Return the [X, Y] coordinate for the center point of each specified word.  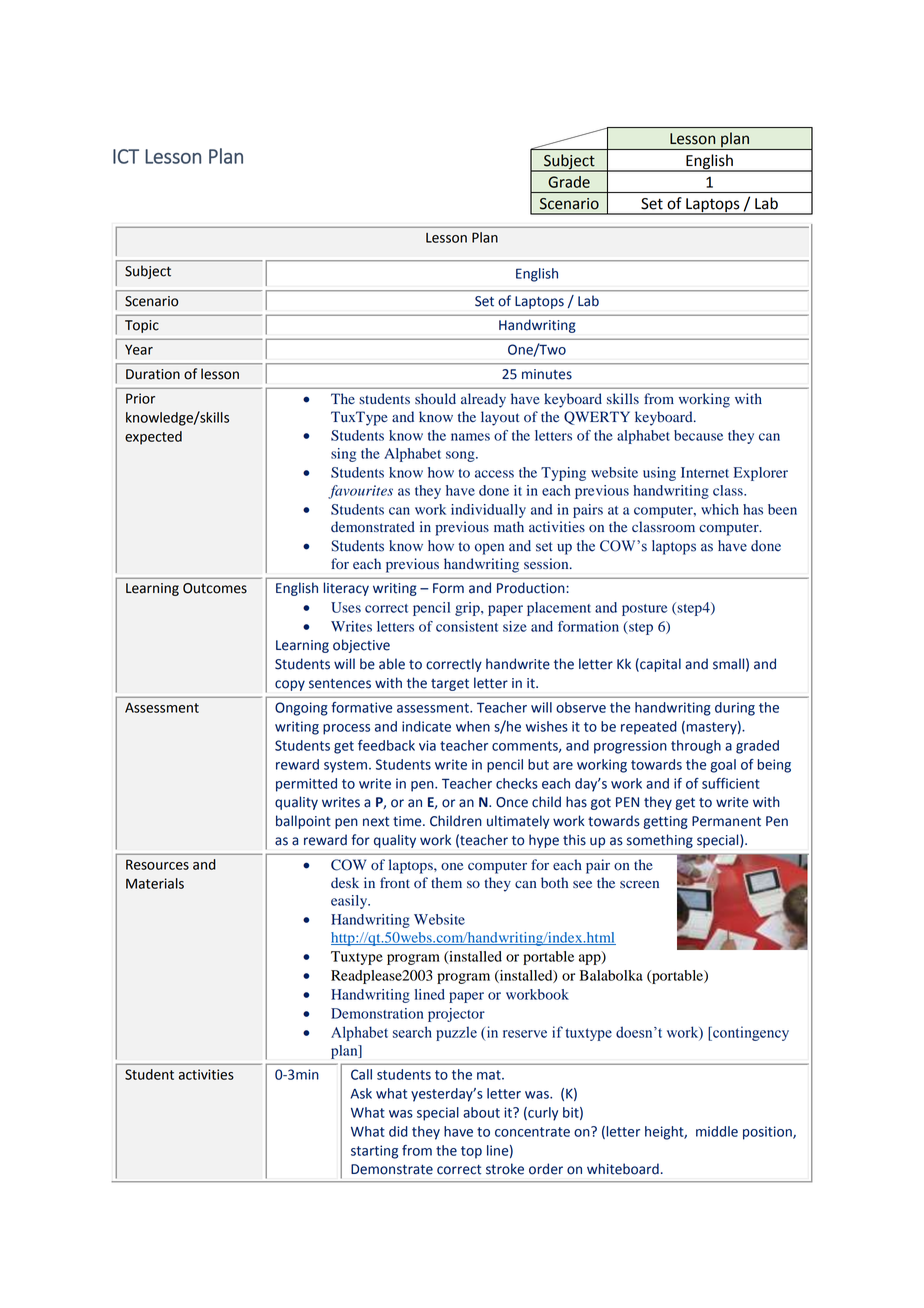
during [735, 709]
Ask [361, 1093]
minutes [547, 374]
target [450, 685]
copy [290, 685]
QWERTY [597, 418]
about [481, 1112]
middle [717, 1131]
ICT [126, 156]
